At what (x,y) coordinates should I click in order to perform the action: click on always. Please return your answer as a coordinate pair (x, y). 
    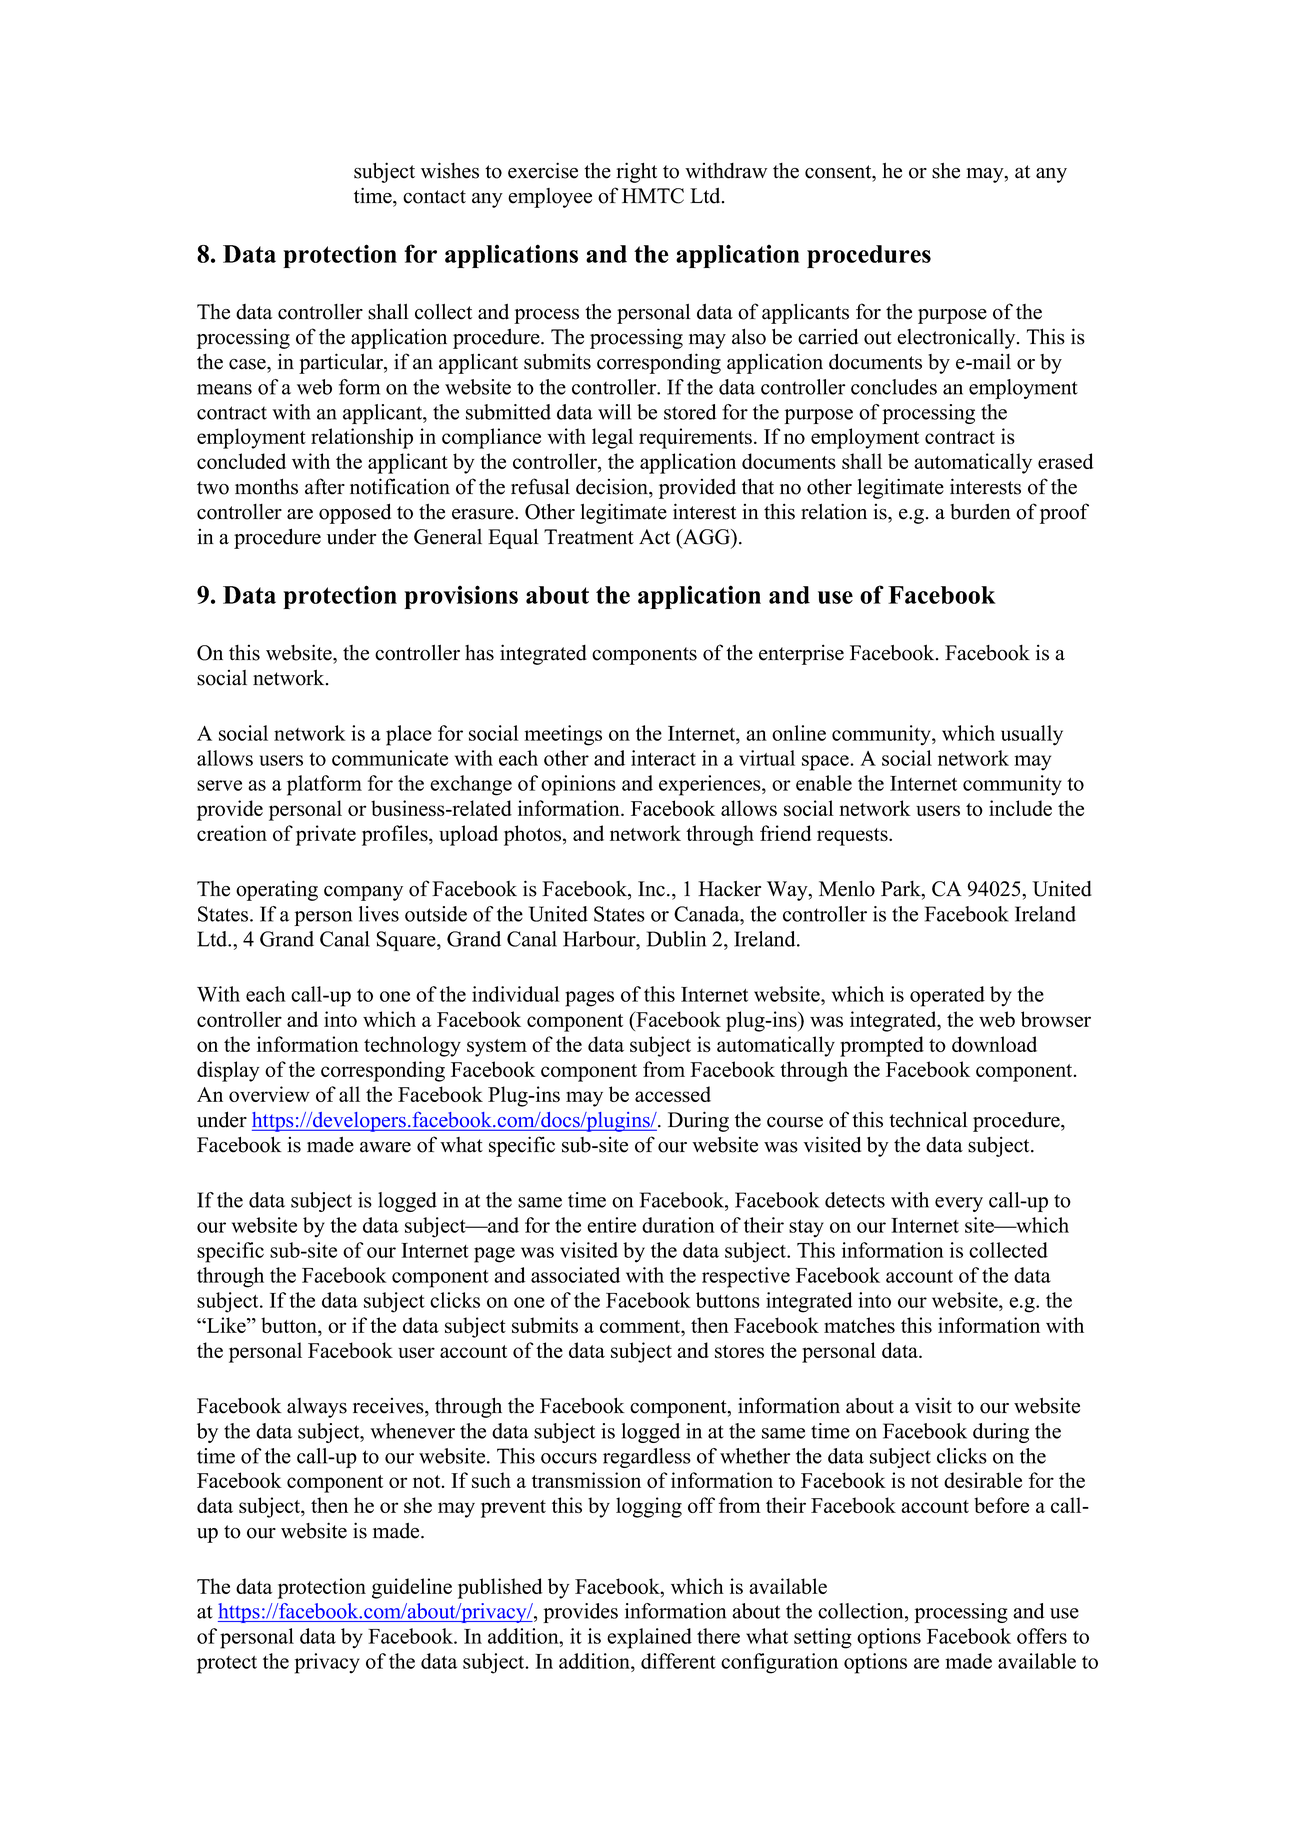
    Looking at the image, I should click on (317, 1408).
